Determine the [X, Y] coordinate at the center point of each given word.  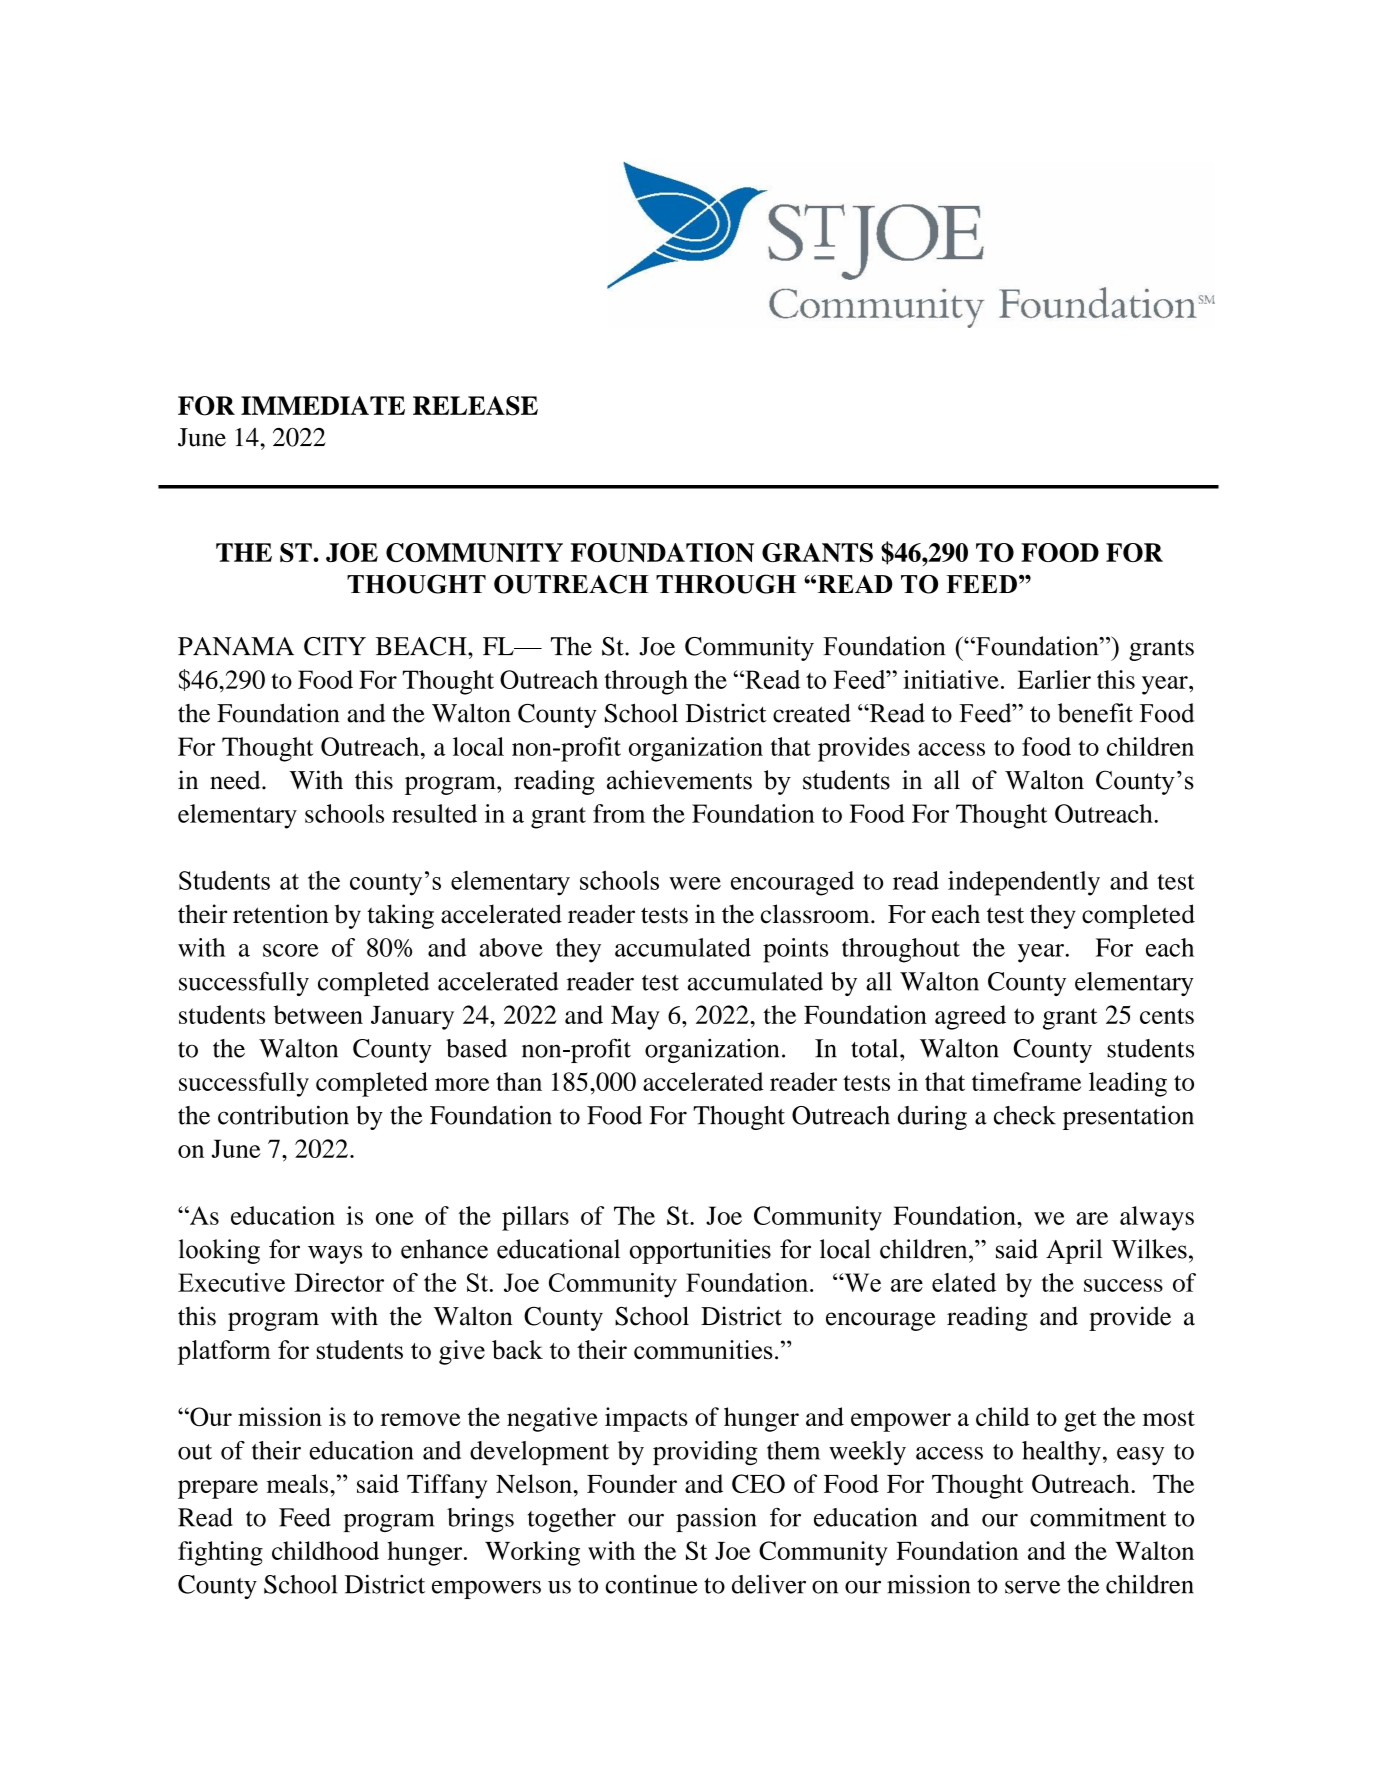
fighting [220, 1553]
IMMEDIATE [323, 405]
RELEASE [475, 406]
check [1025, 1115]
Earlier [1054, 679]
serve [1032, 1587]
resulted [434, 813]
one [395, 1218]
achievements [679, 780]
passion [716, 1520]
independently [1024, 883]
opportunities [700, 1251]
